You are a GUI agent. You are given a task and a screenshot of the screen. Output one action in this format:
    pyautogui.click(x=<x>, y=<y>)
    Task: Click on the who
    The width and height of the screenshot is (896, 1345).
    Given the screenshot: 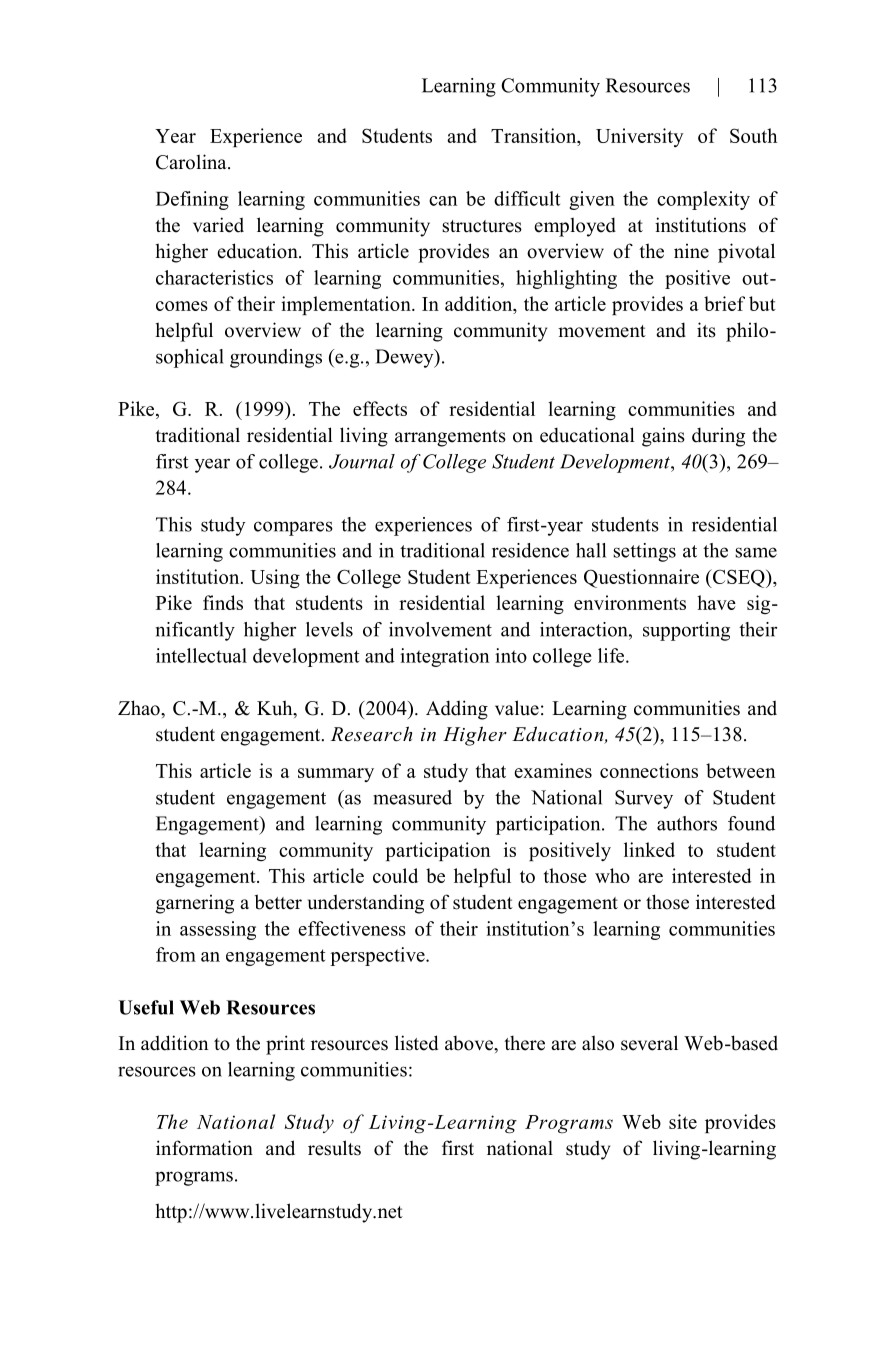 What is the action you would take?
    pyautogui.click(x=612, y=875)
